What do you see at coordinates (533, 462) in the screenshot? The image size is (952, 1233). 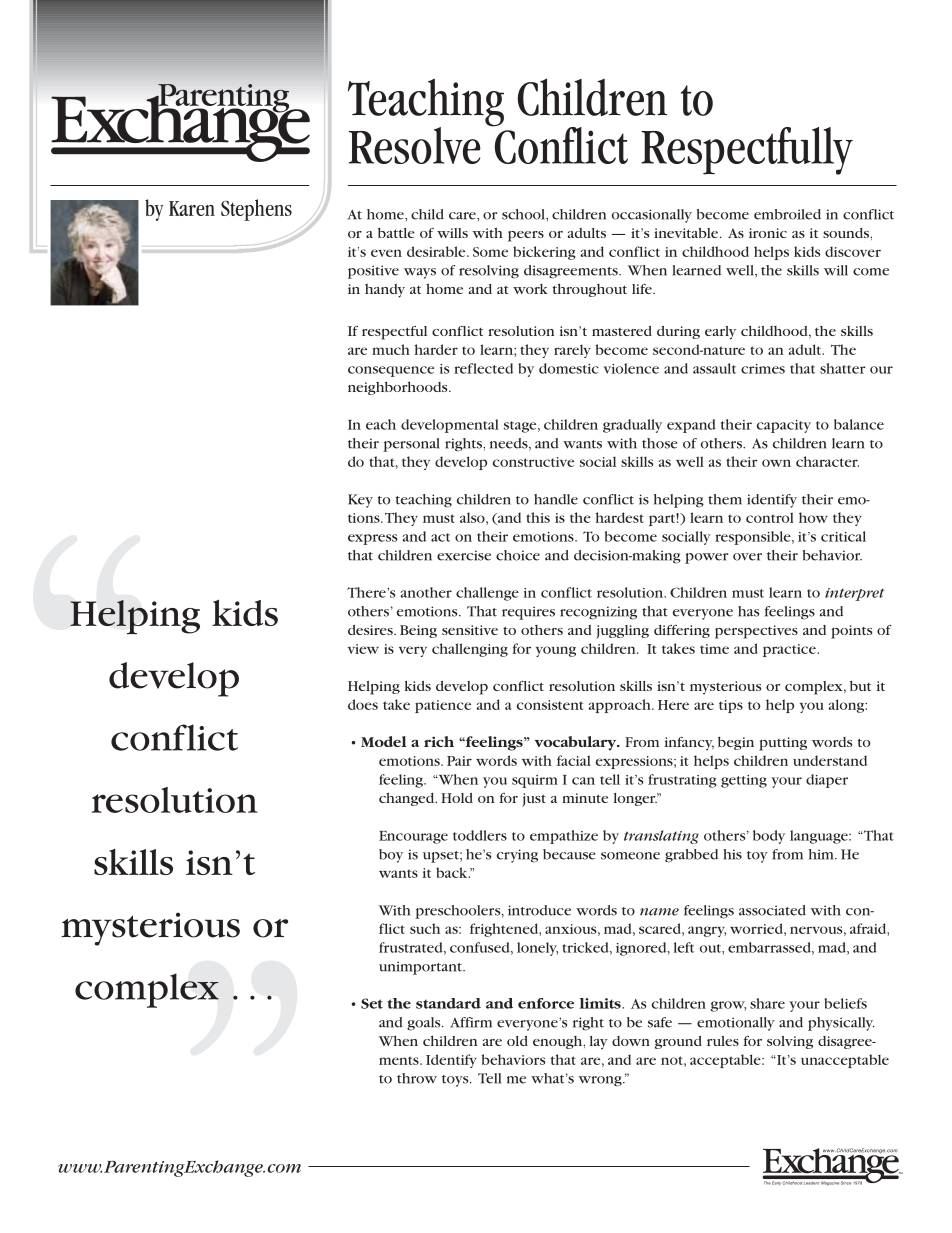 I see `constructive` at bounding box center [533, 462].
